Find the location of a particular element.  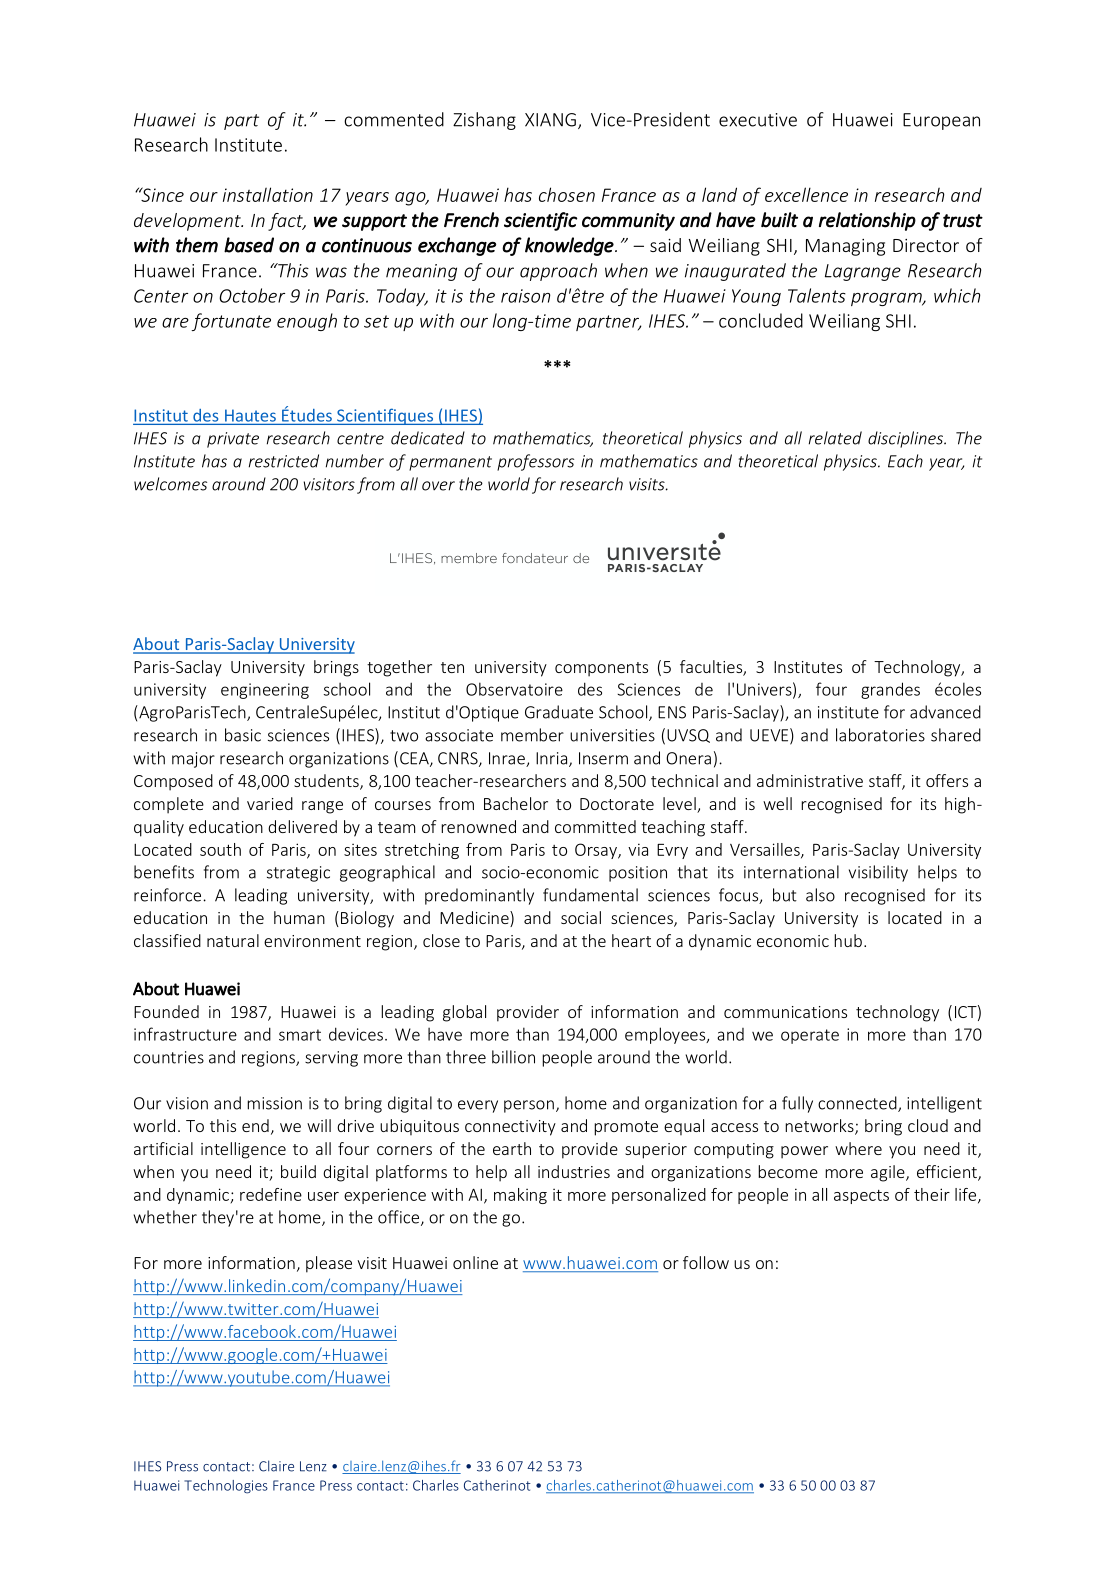

disciplines is located at coordinates (907, 439).
